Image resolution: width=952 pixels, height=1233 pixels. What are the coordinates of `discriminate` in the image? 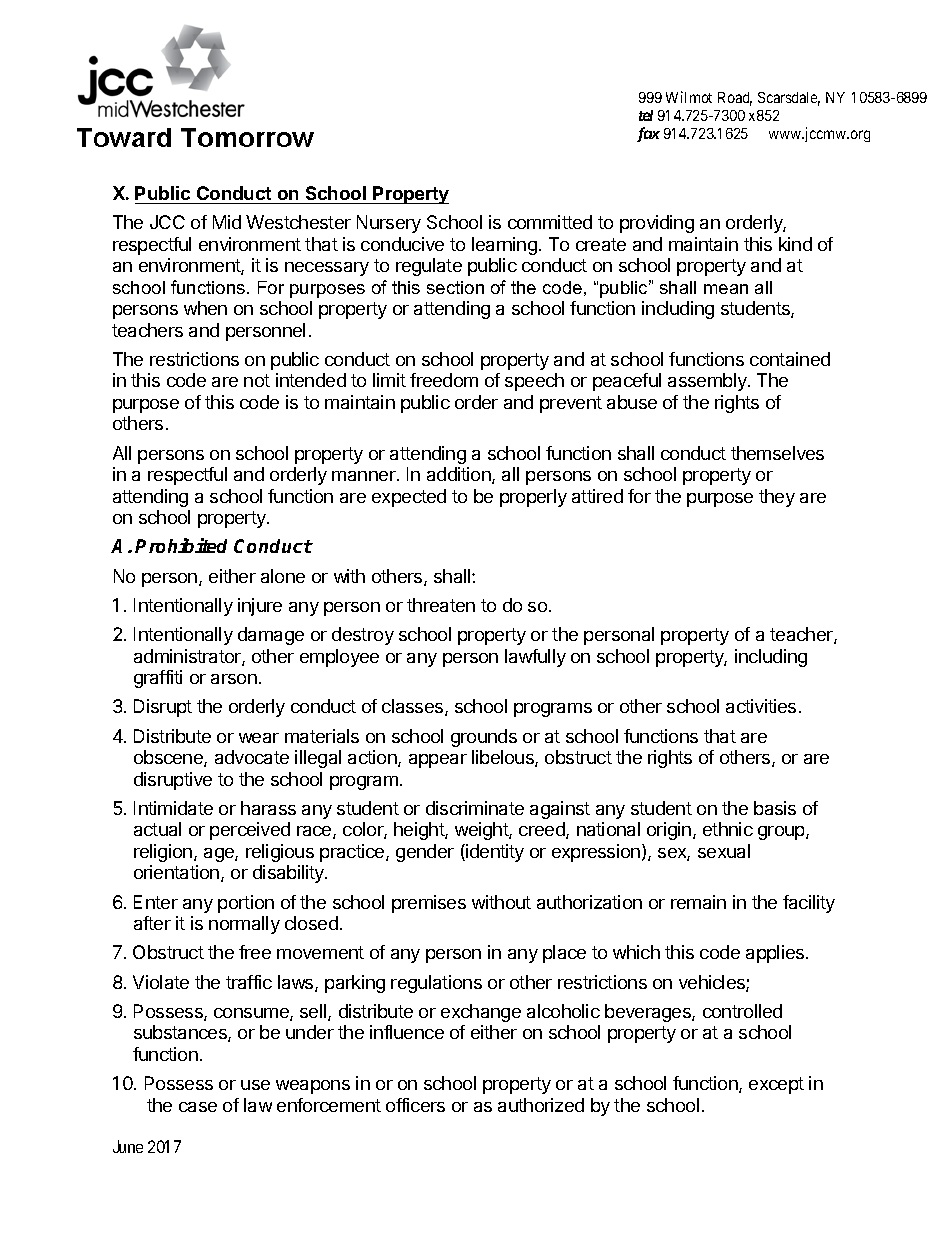 It's located at (475, 808).
